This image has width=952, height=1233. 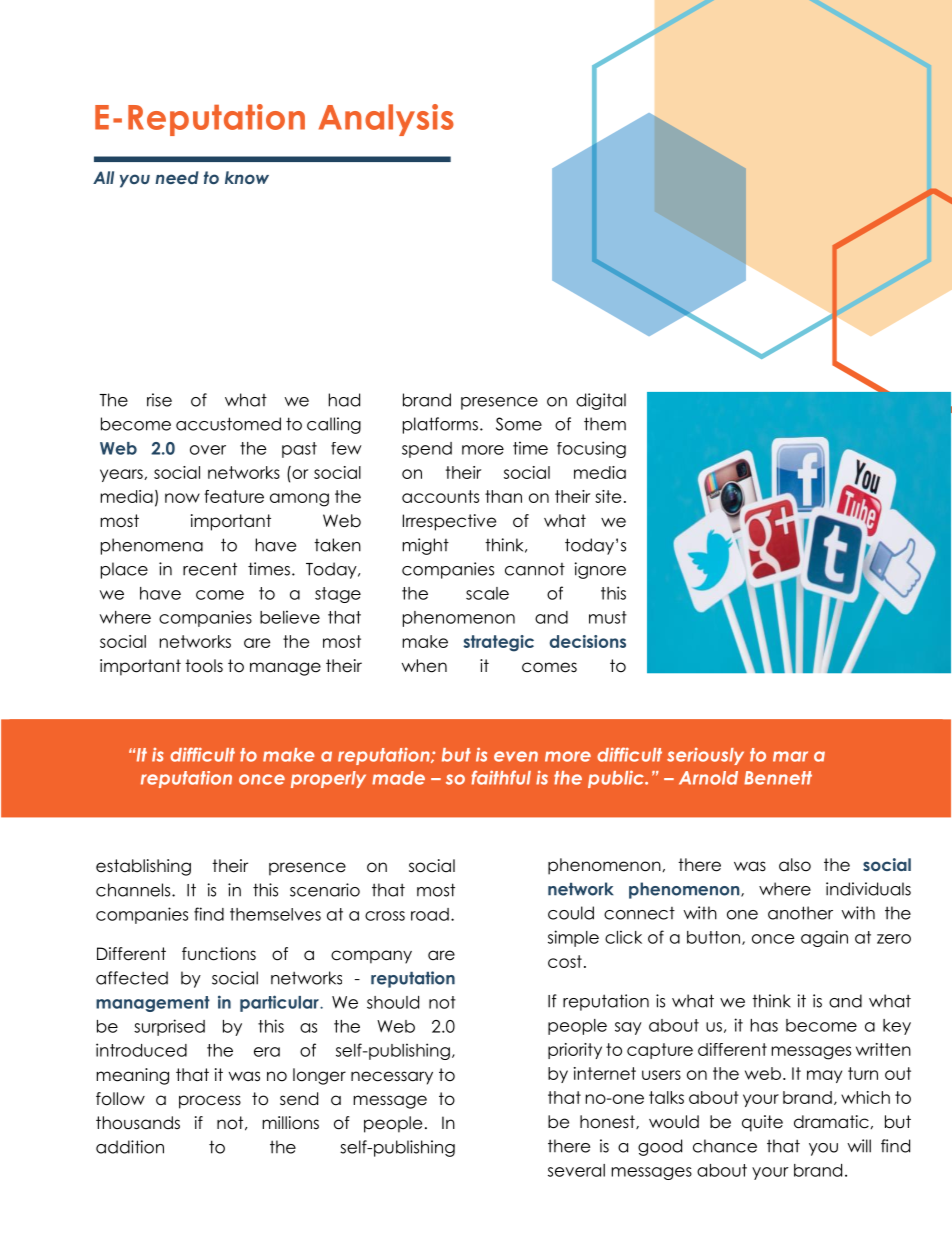 What do you see at coordinates (219, 954) in the image?
I see `functions` at bounding box center [219, 954].
